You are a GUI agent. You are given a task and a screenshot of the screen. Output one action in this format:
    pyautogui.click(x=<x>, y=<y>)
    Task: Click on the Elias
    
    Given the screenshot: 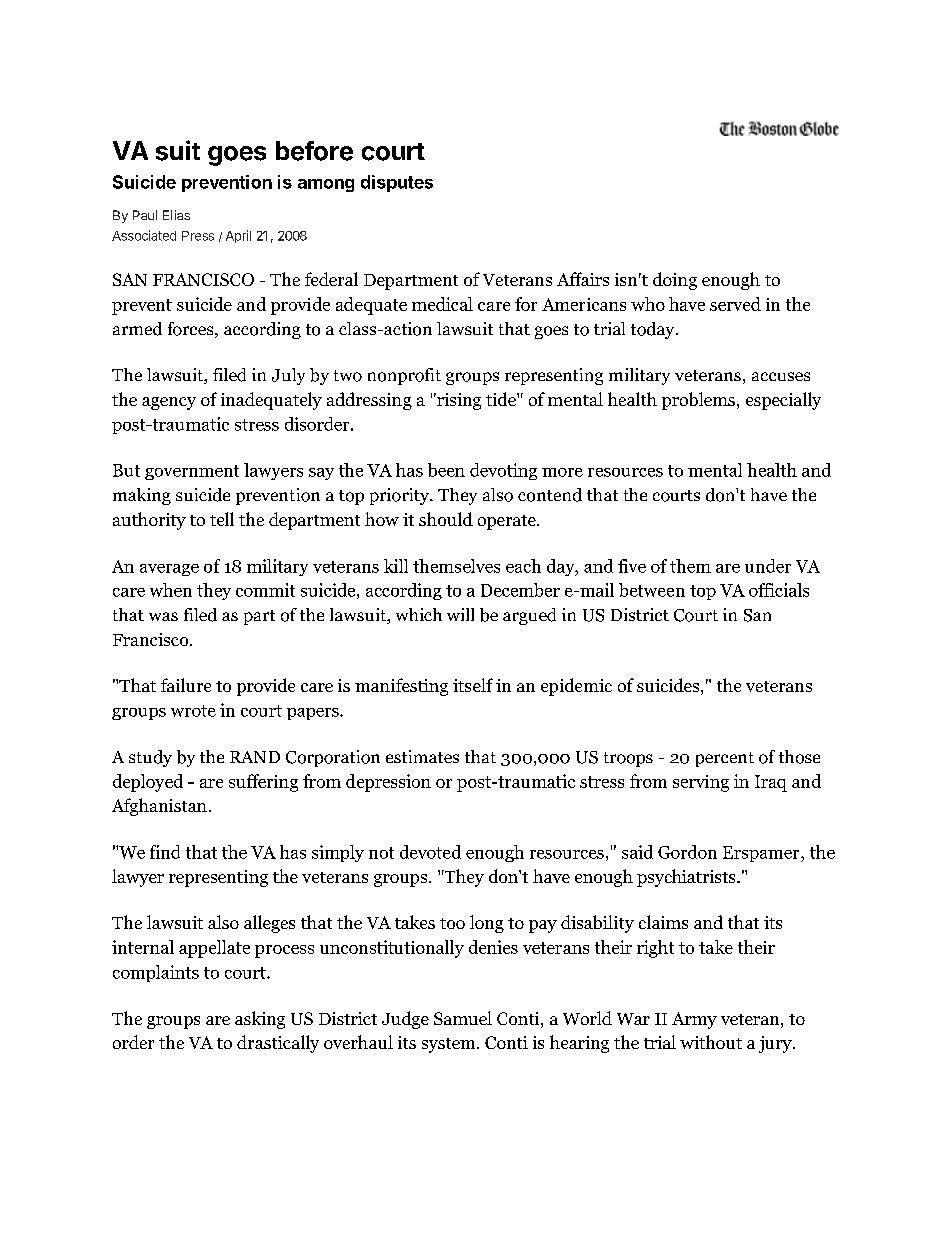 What is the action you would take?
    pyautogui.click(x=176, y=215)
